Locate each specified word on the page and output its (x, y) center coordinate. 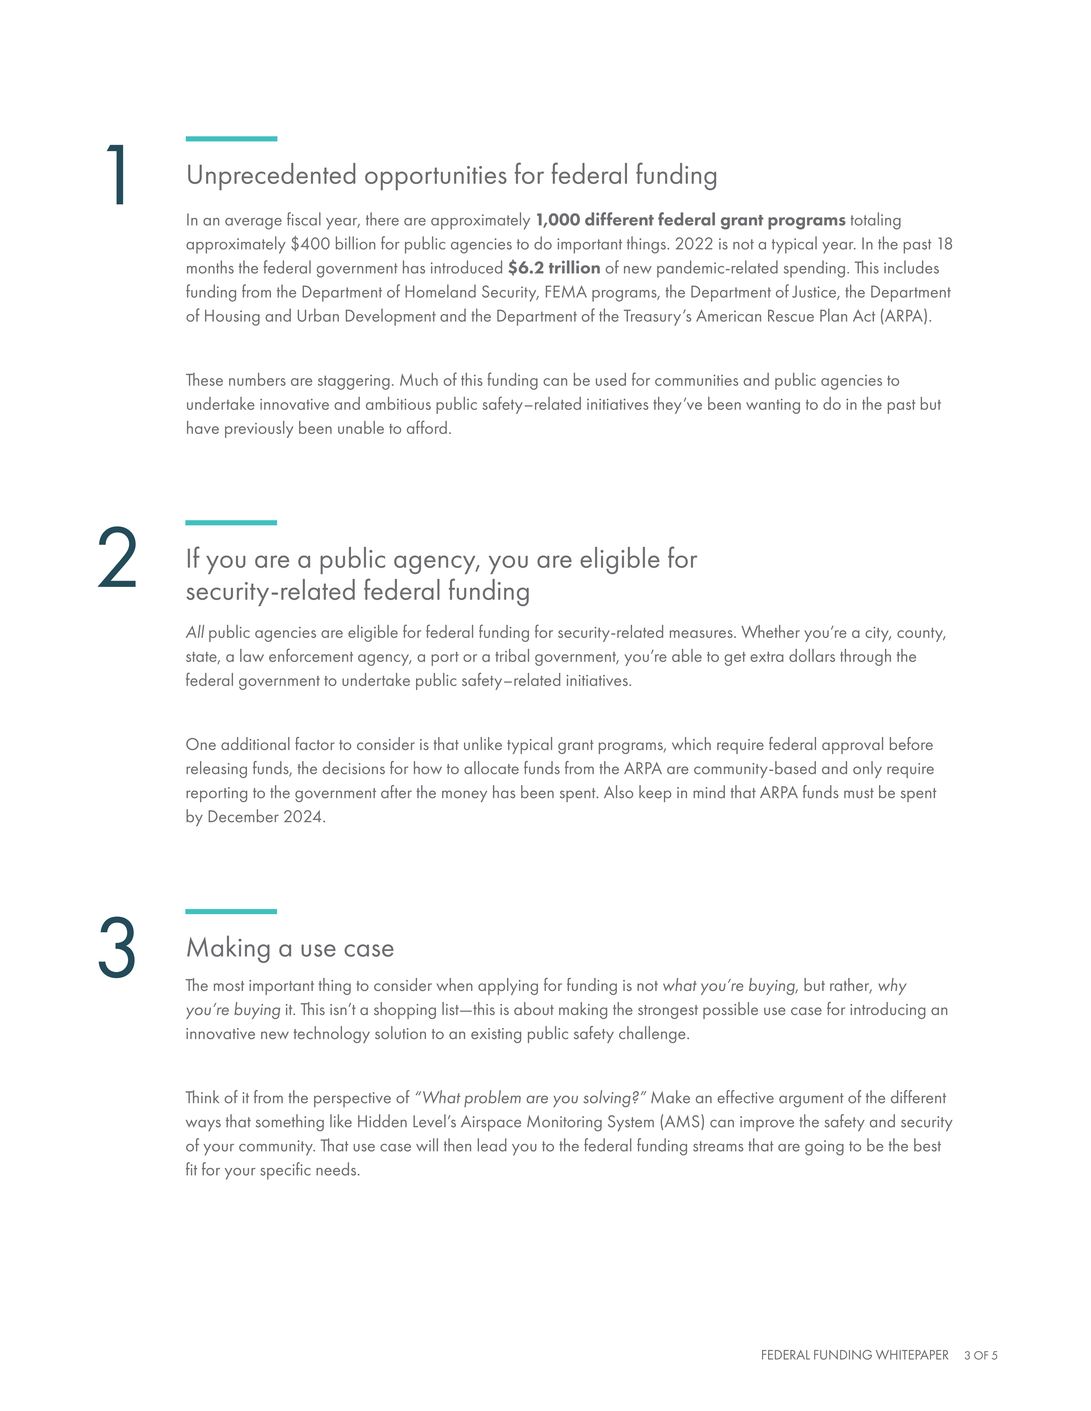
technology (332, 1034)
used (611, 379)
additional (255, 743)
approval (852, 745)
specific (285, 1171)
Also (618, 792)
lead (492, 1145)
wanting (773, 406)
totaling (875, 221)
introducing (888, 1010)
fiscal (304, 219)
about (534, 1008)
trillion (574, 267)
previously (259, 429)
